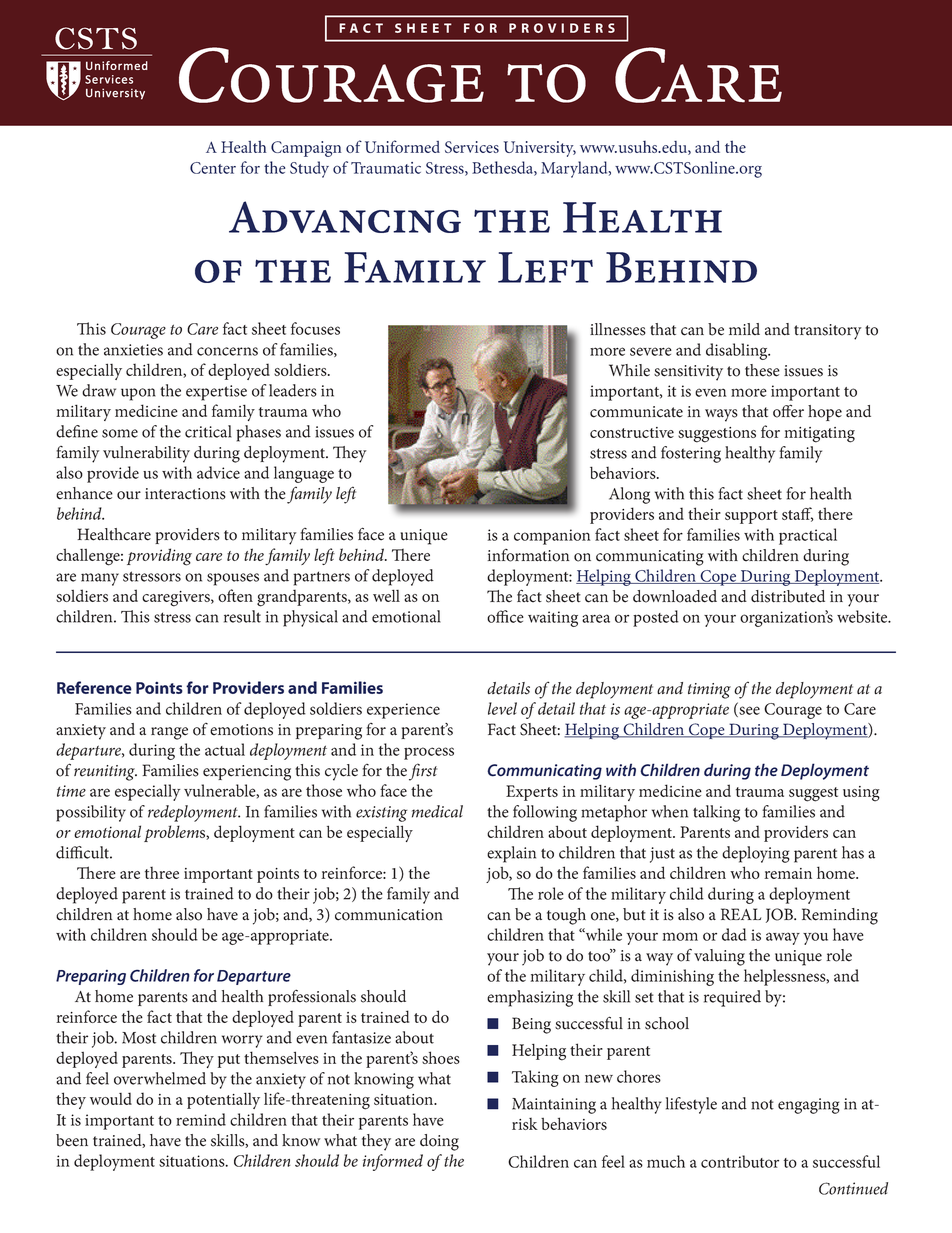 The image size is (952, 1233). Describe the element at coordinates (783, 938) in the image. I see `away` at that location.
